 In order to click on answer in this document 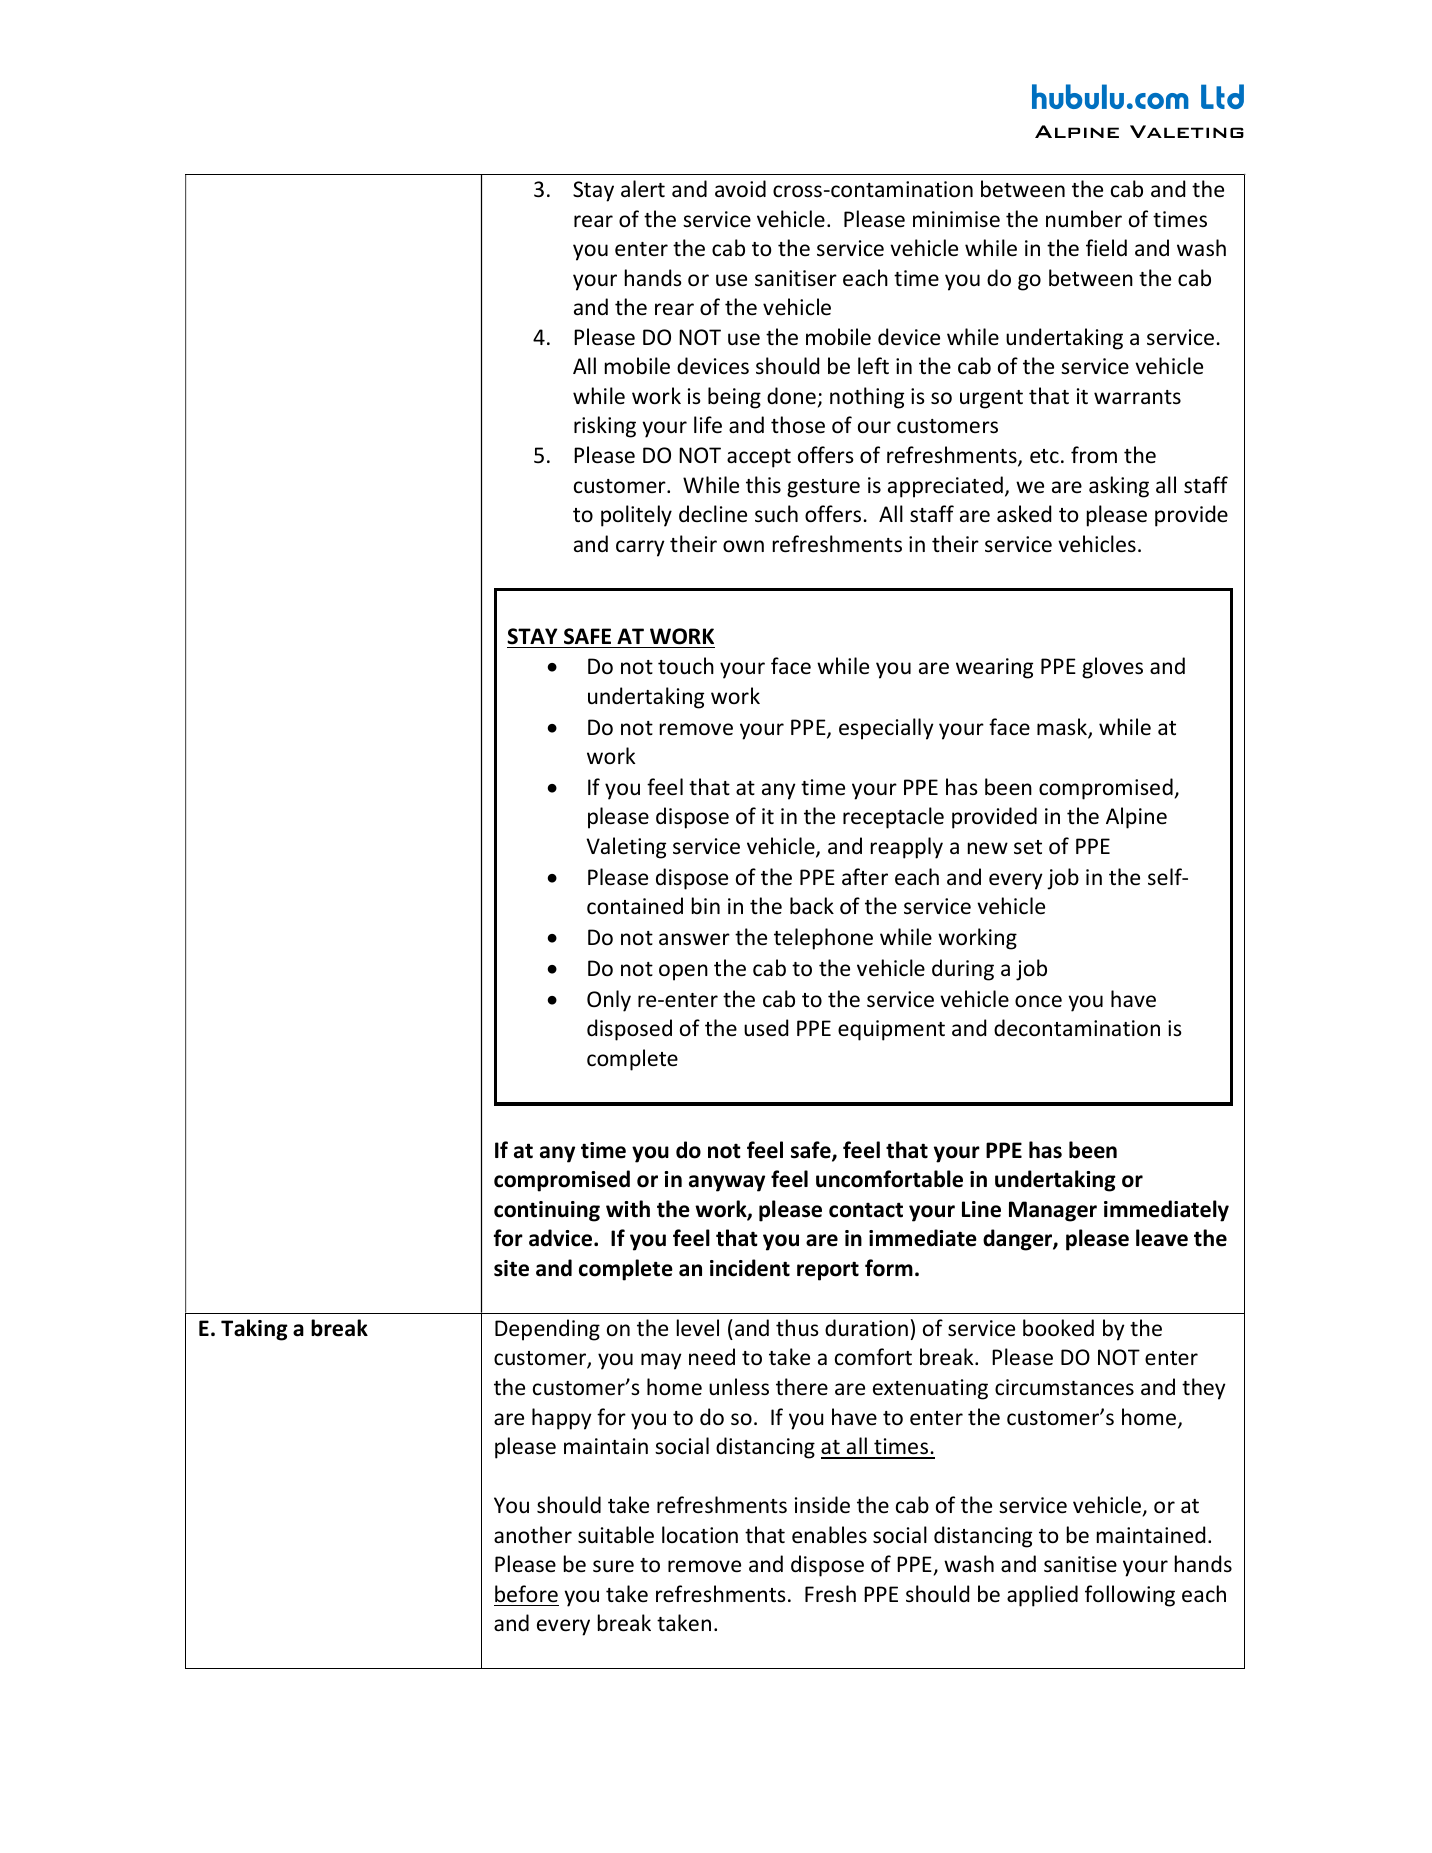, I will do `click(694, 939)`.
